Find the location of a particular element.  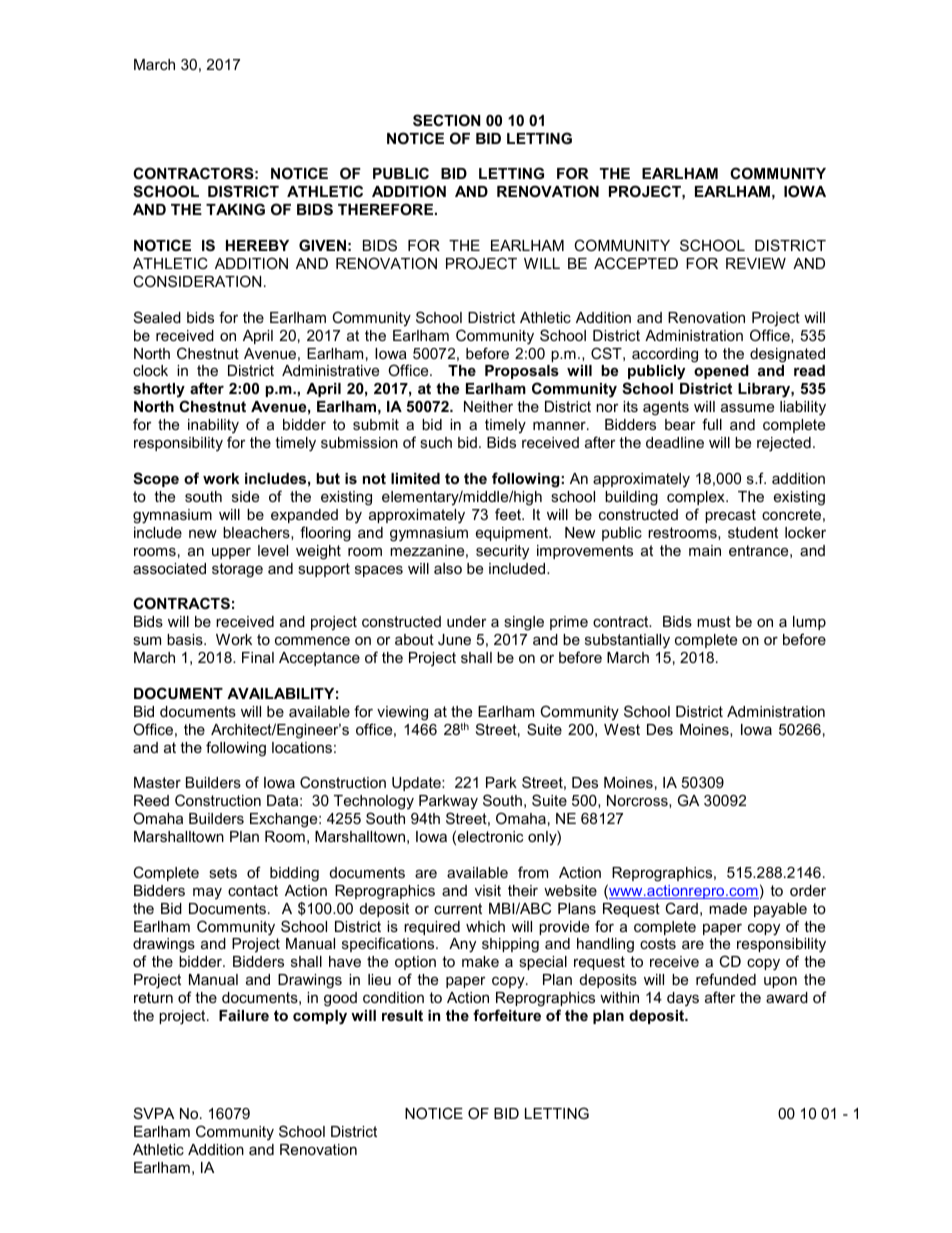

Technology is located at coordinates (374, 802).
